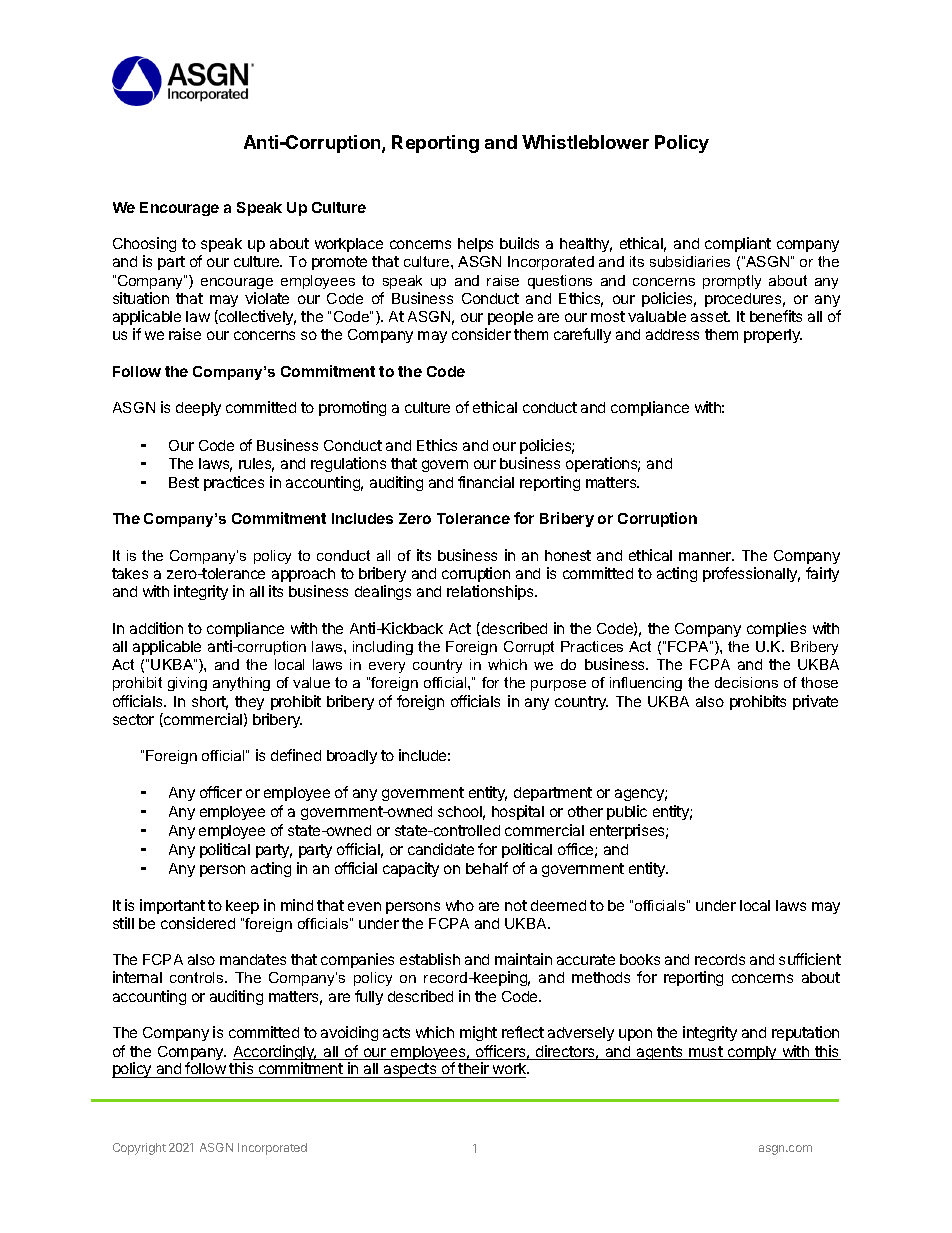 The width and height of the screenshot is (952, 1233). Describe the element at coordinates (144, 246) in the screenshot. I see `Choosing` at that location.
